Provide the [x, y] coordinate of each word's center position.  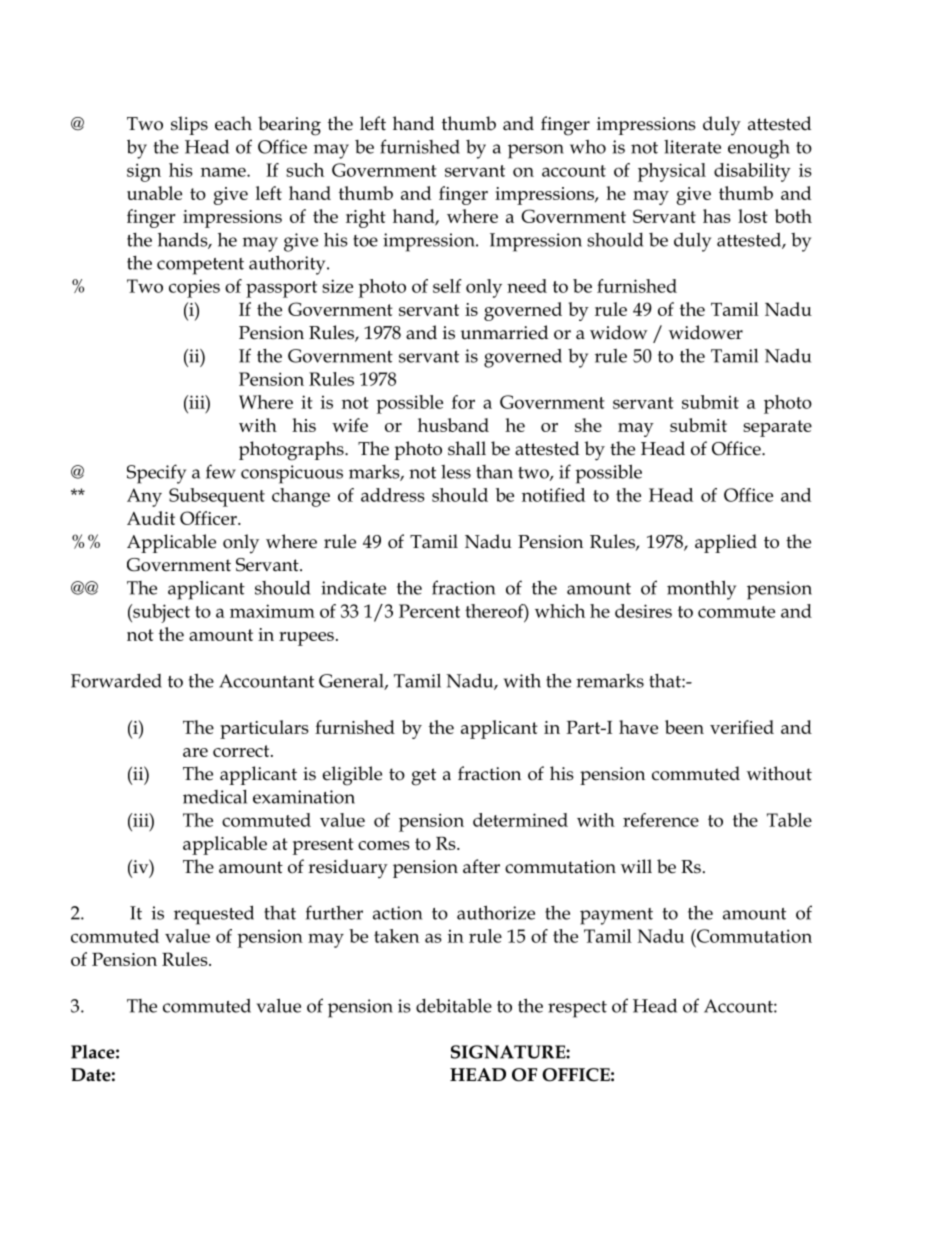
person [536, 151]
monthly [701, 590]
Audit [151, 518]
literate [692, 147]
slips [189, 125]
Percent [429, 611]
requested [214, 915]
